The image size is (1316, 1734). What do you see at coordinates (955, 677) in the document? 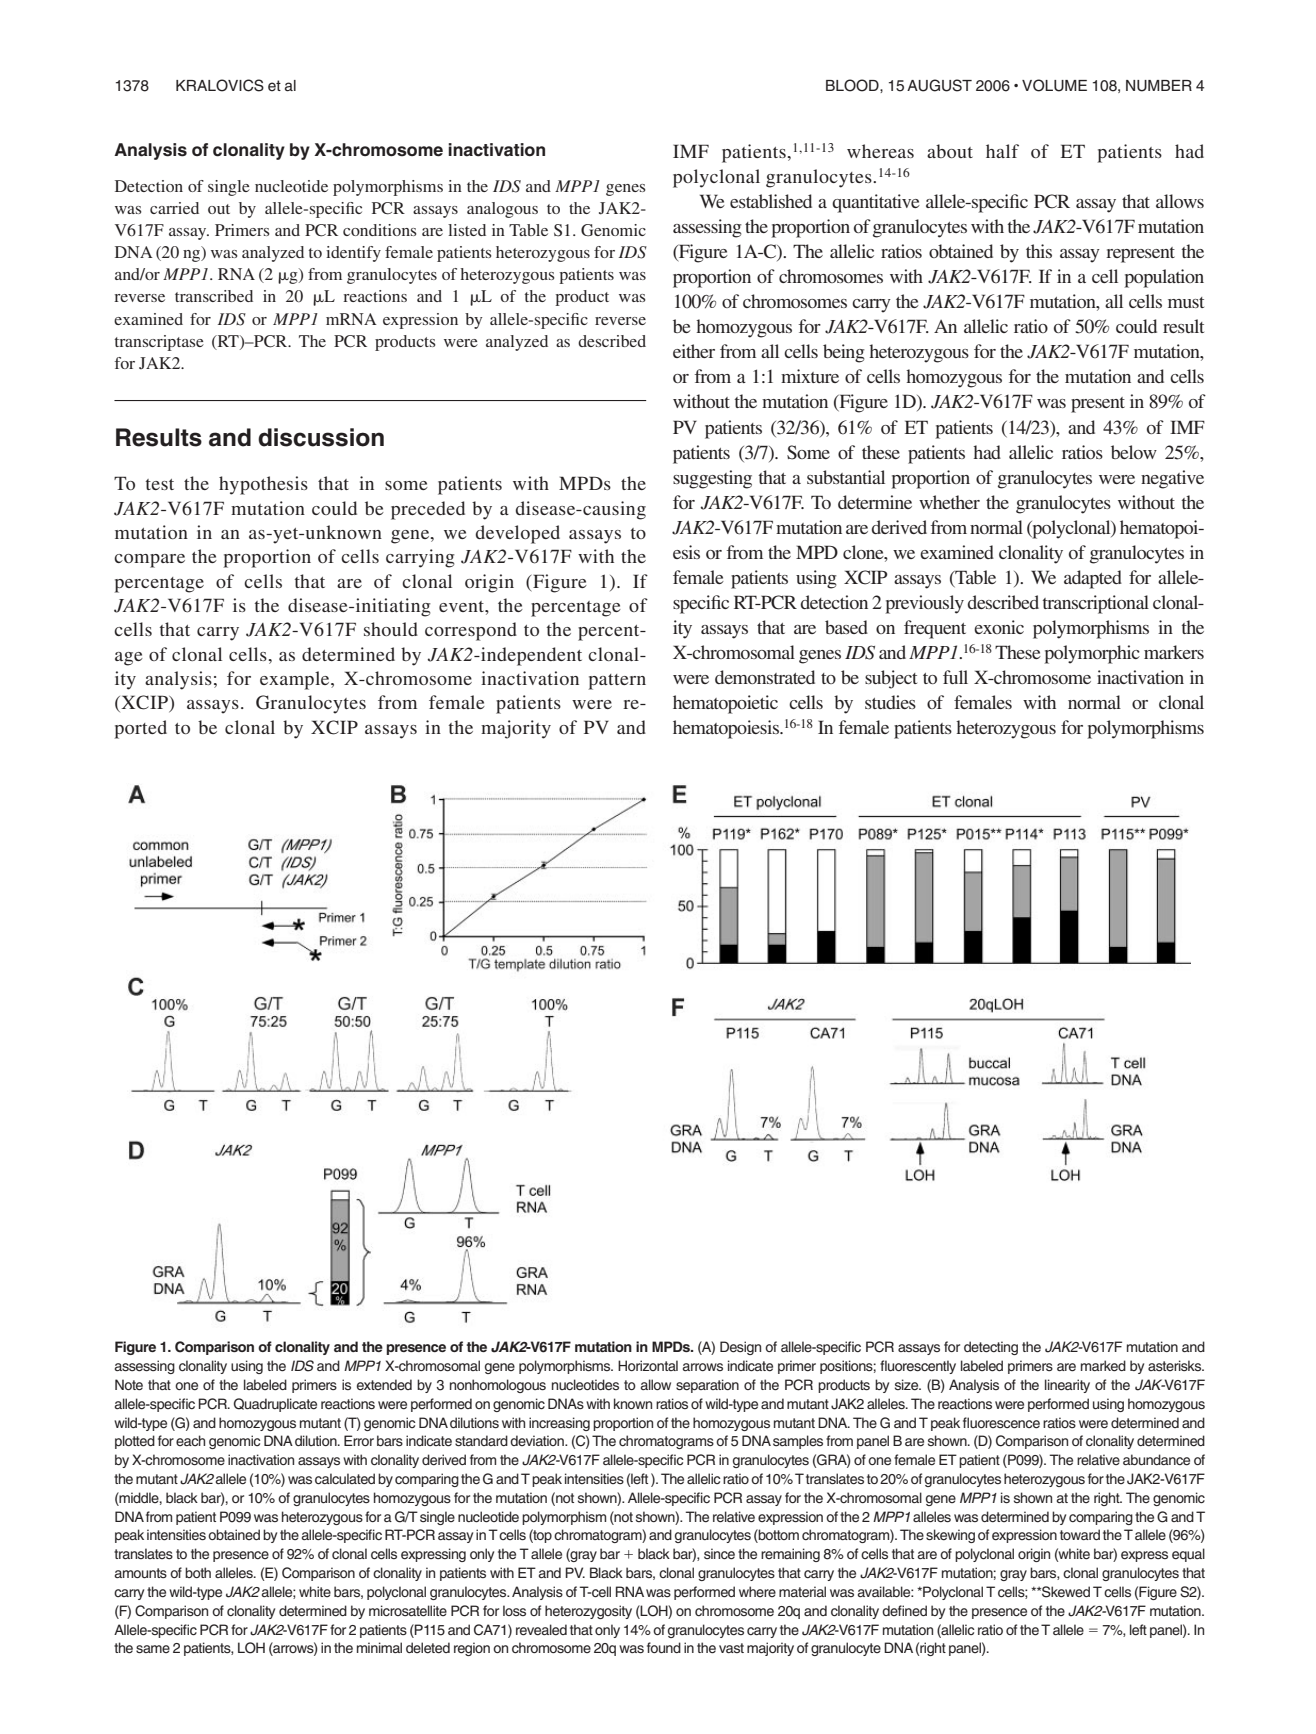
I see `full` at bounding box center [955, 677].
